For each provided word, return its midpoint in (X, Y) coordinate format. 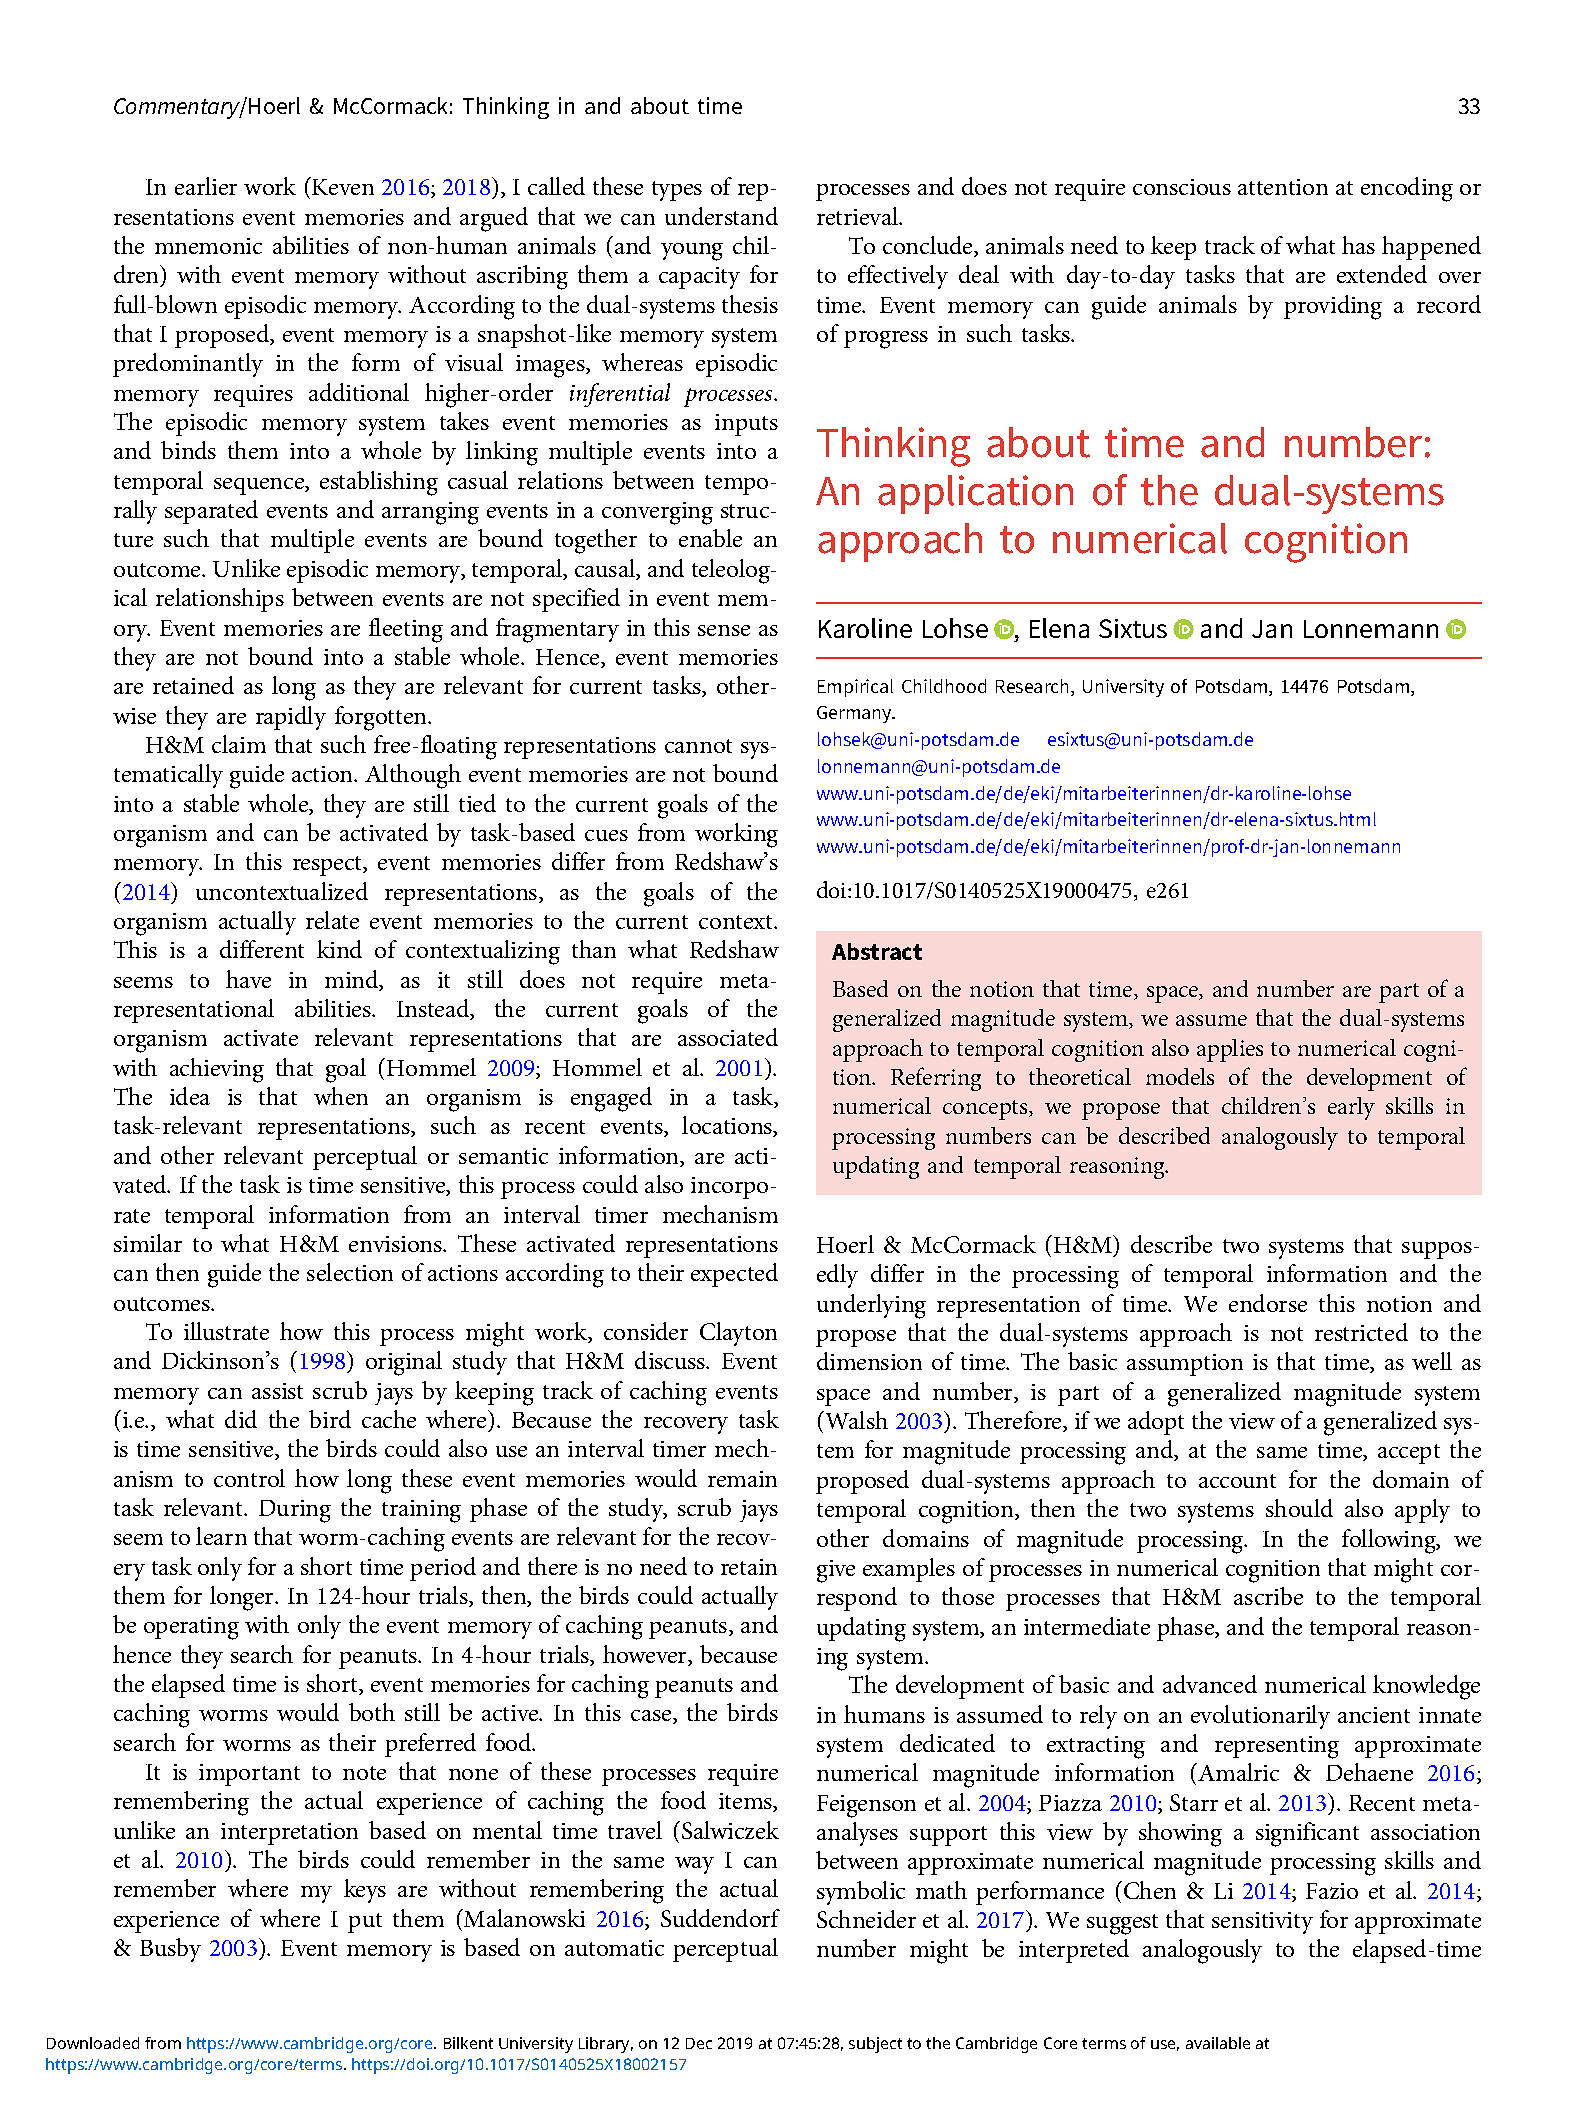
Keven (343, 187)
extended (1382, 274)
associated (728, 1037)
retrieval (859, 216)
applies (1230, 1050)
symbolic (861, 1893)
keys (365, 1891)
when (341, 1096)
